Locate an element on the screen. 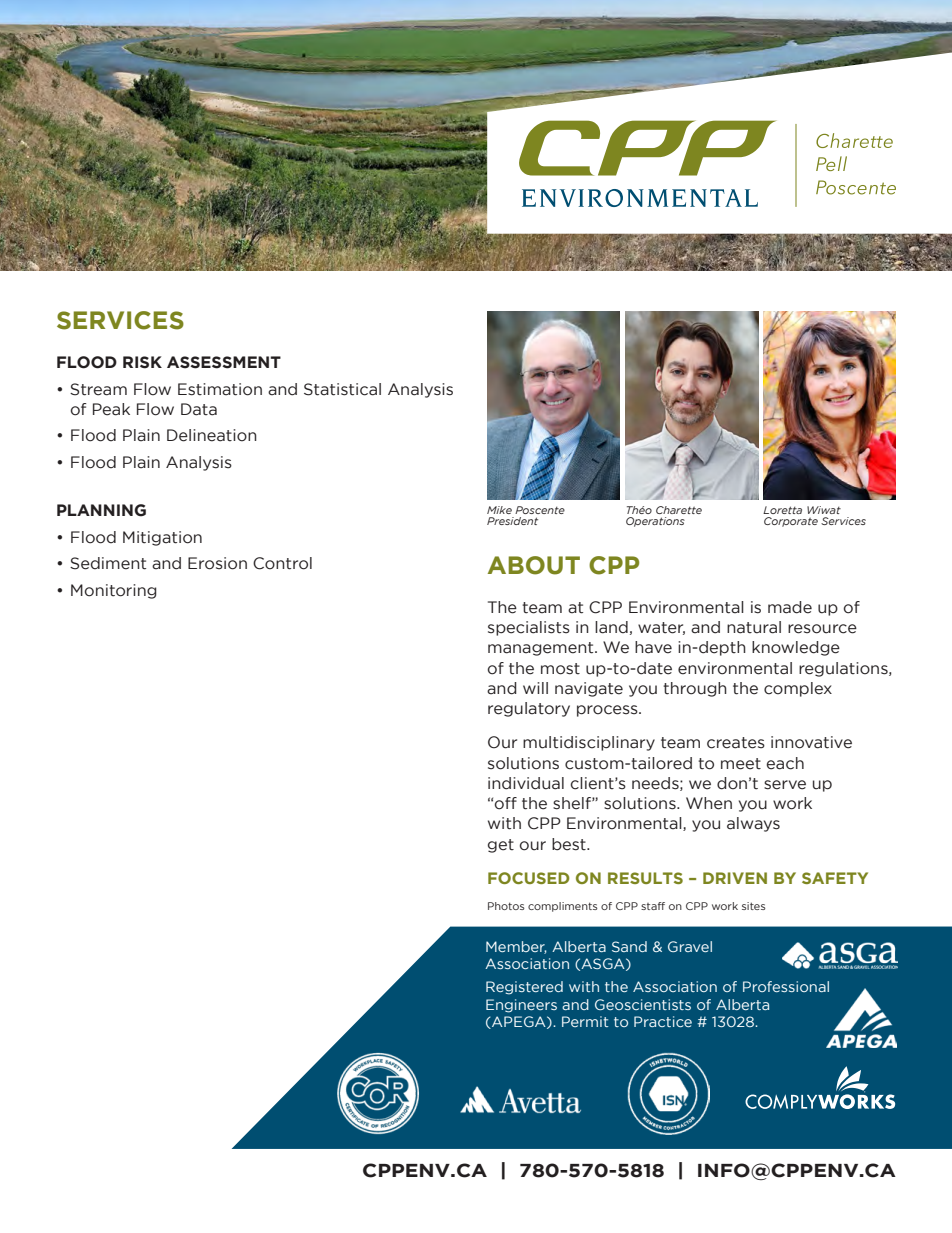  Corporate is located at coordinates (791, 522).
